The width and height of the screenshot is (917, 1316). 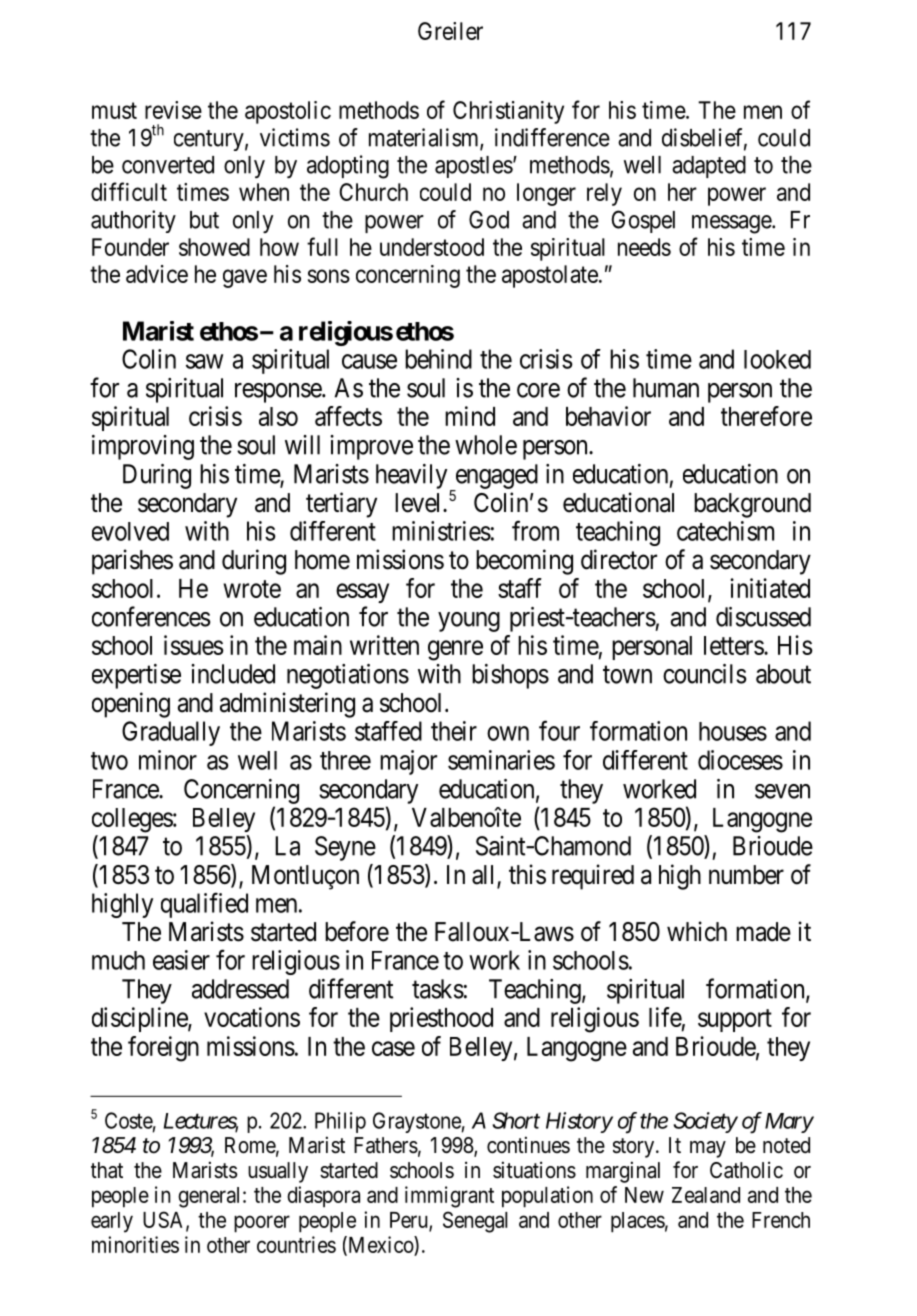 I want to click on catechism, so click(x=725, y=531).
